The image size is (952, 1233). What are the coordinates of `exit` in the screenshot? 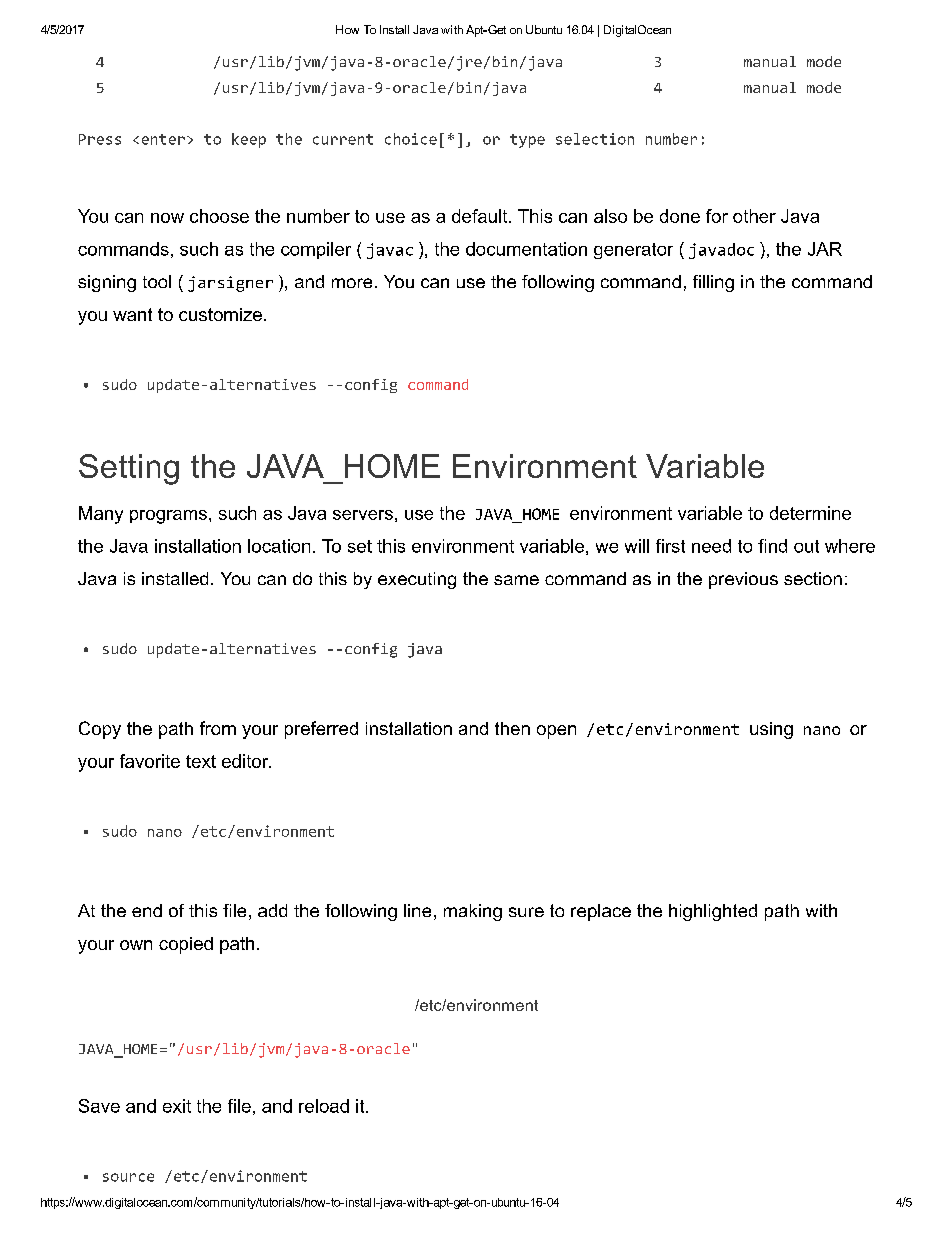 It's located at (177, 1106).
